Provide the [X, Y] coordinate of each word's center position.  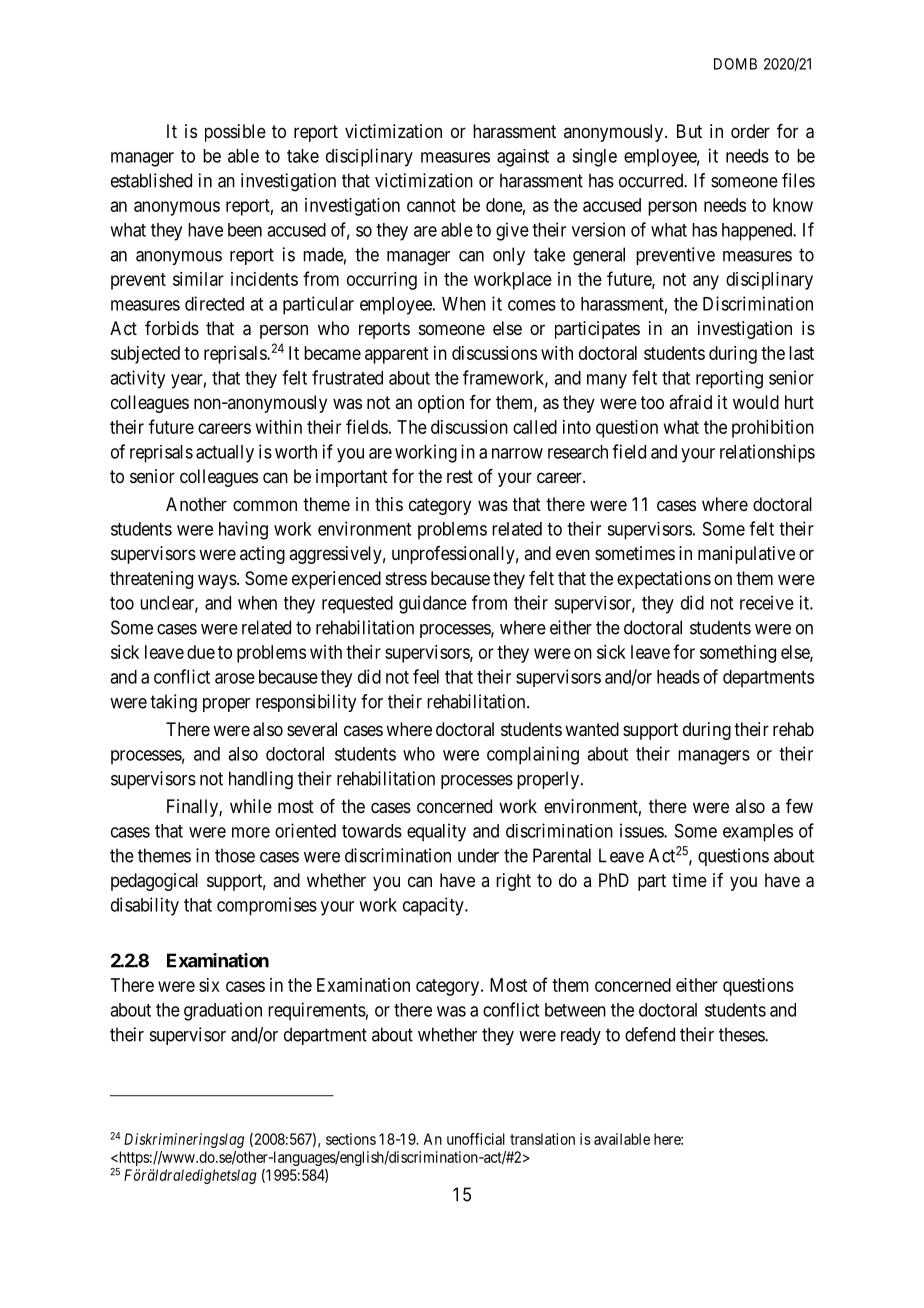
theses [742, 1034]
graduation [223, 1011]
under [478, 855]
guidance [433, 604]
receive [767, 602]
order [750, 131]
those [235, 855]
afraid [690, 402]
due [201, 652]
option [441, 404]
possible [235, 133]
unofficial [476, 1139]
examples [758, 833]
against [523, 158]
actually [225, 454]
